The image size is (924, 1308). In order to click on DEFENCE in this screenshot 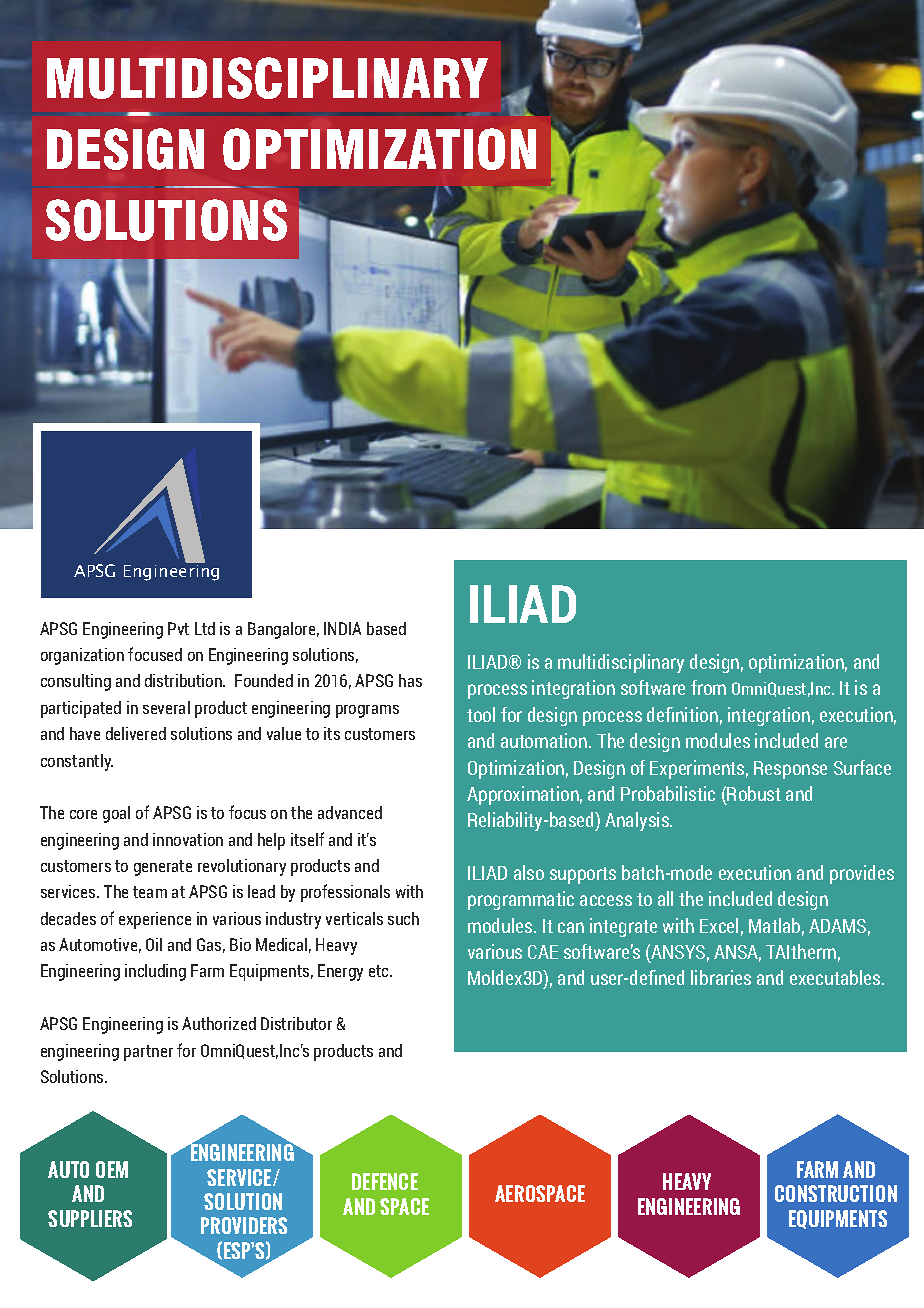, I will do `click(385, 1181)`.
